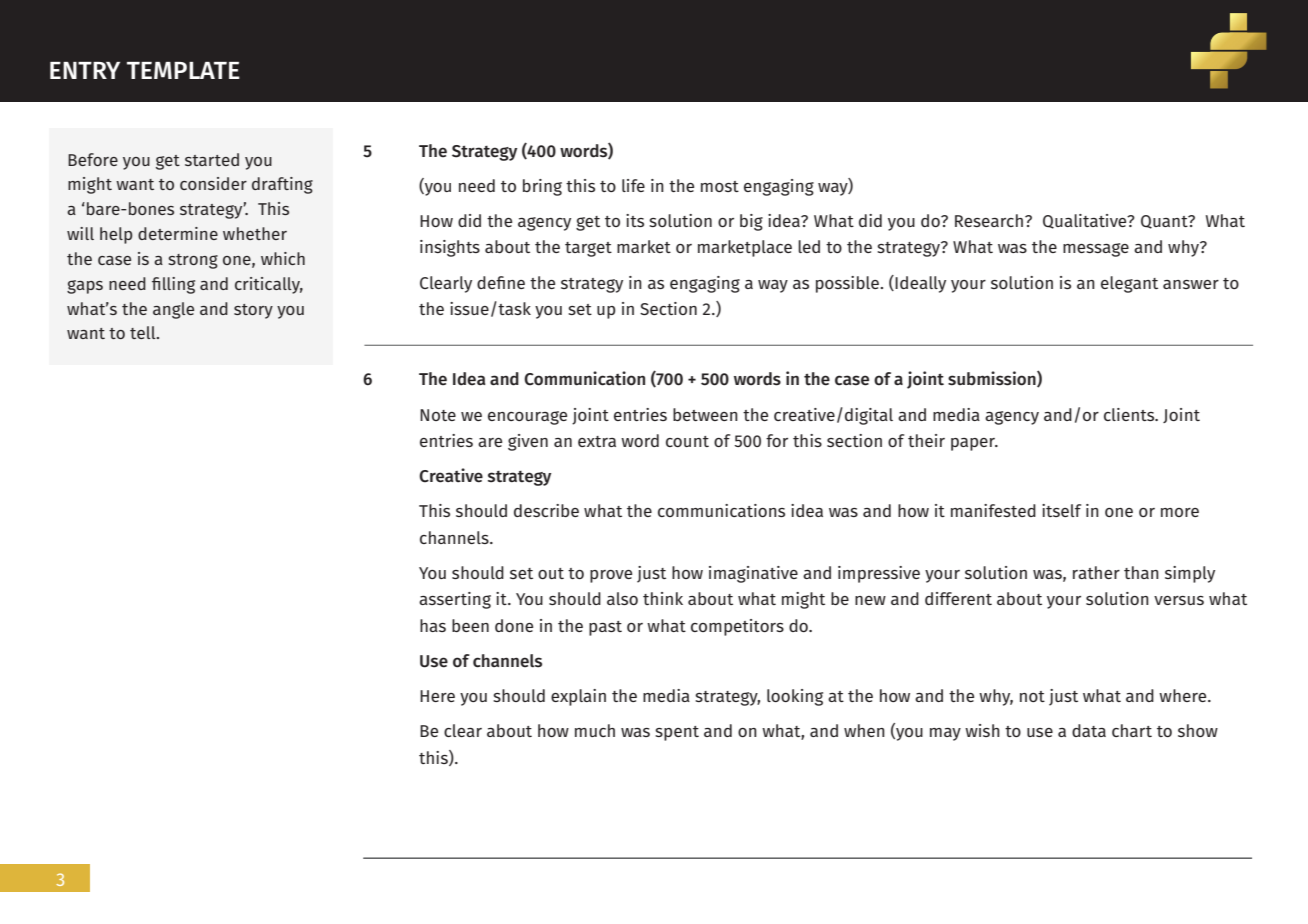 This page has height=924, width=1308. I want to click on life, so click(633, 185).
